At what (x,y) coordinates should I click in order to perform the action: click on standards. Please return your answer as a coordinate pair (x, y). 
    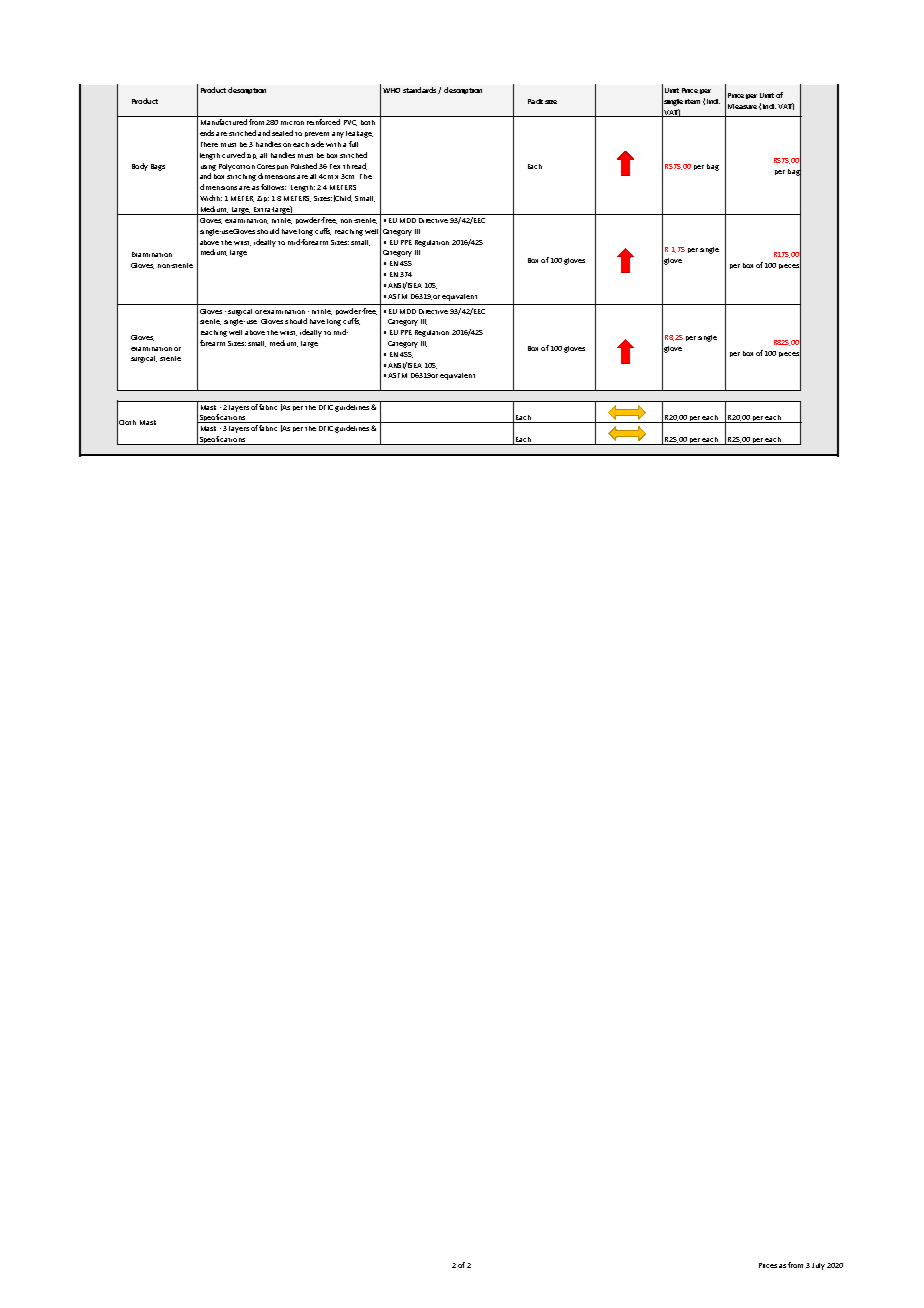
    Looking at the image, I should click on (421, 90).
